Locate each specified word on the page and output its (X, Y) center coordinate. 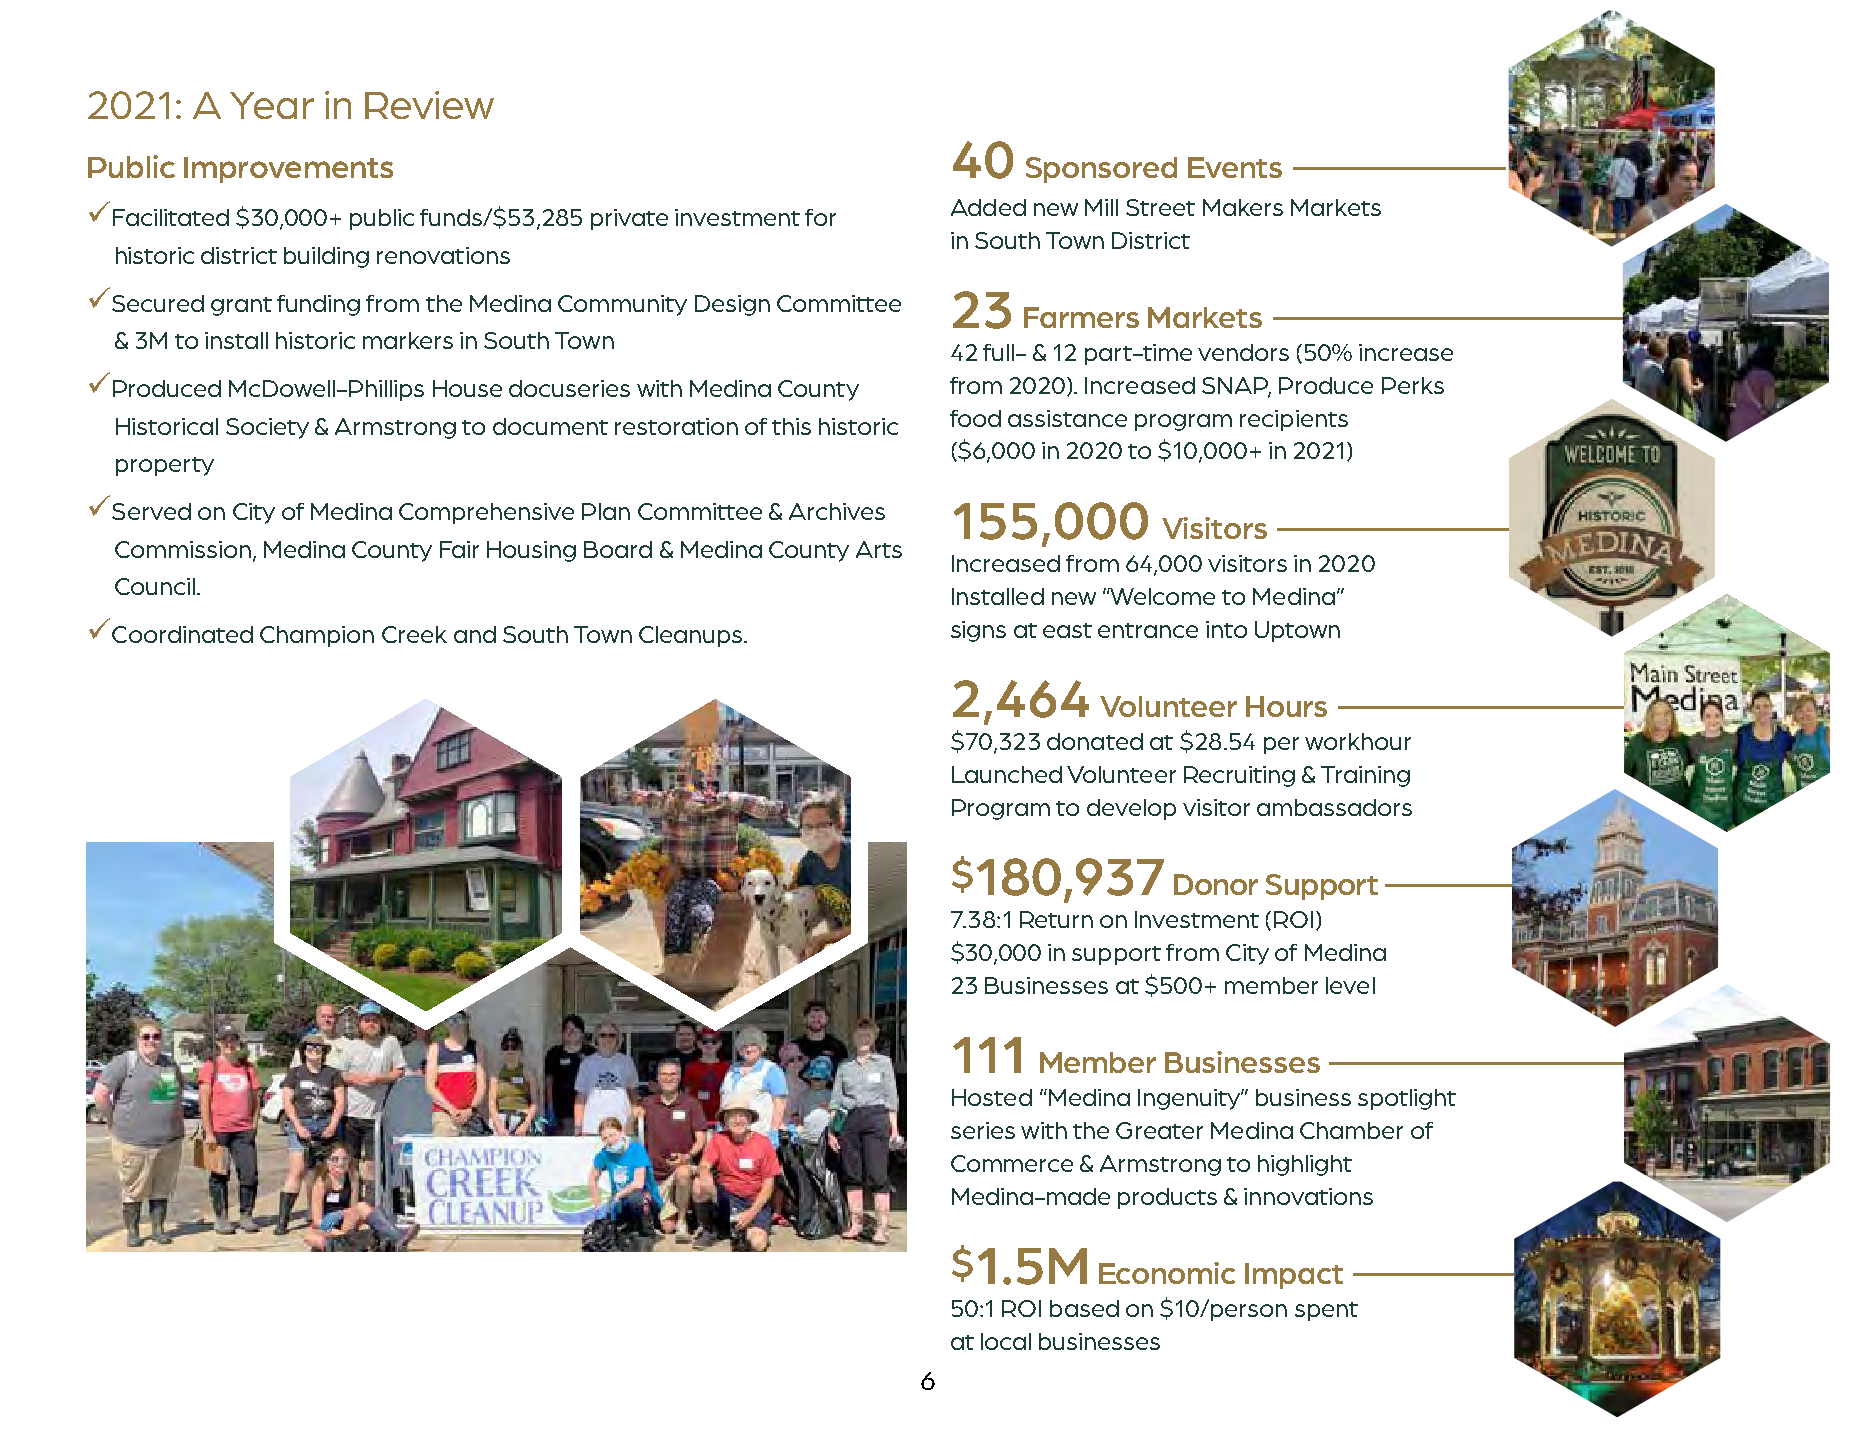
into (1226, 629)
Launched (1007, 774)
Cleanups (692, 636)
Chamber (1351, 1130)
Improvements (288, 170)
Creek (414, 634)
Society (267, 428)
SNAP (1236, 387)
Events (1235, 167)
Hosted (992, 1097)
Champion (317, 636)
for (820, 217)
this (791, 426)
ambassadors (1334, 807)
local (1006, 1341)
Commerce (1012, 1163)
